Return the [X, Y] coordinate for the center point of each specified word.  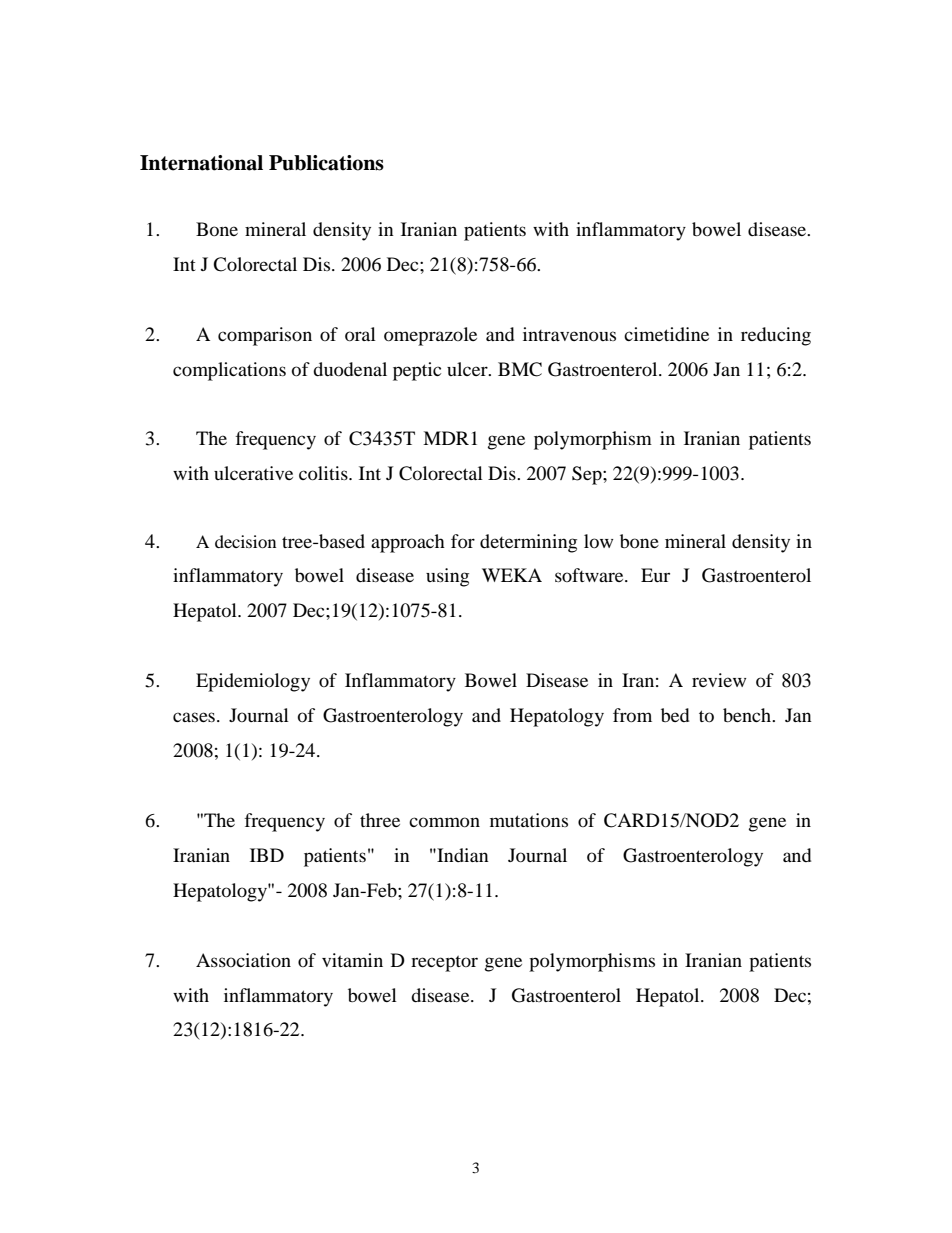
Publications [326, 163]
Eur [655, 575]
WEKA [512, 575]
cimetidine [666, 334]
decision [245, 541]
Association [243, 960]
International [201, 163]
